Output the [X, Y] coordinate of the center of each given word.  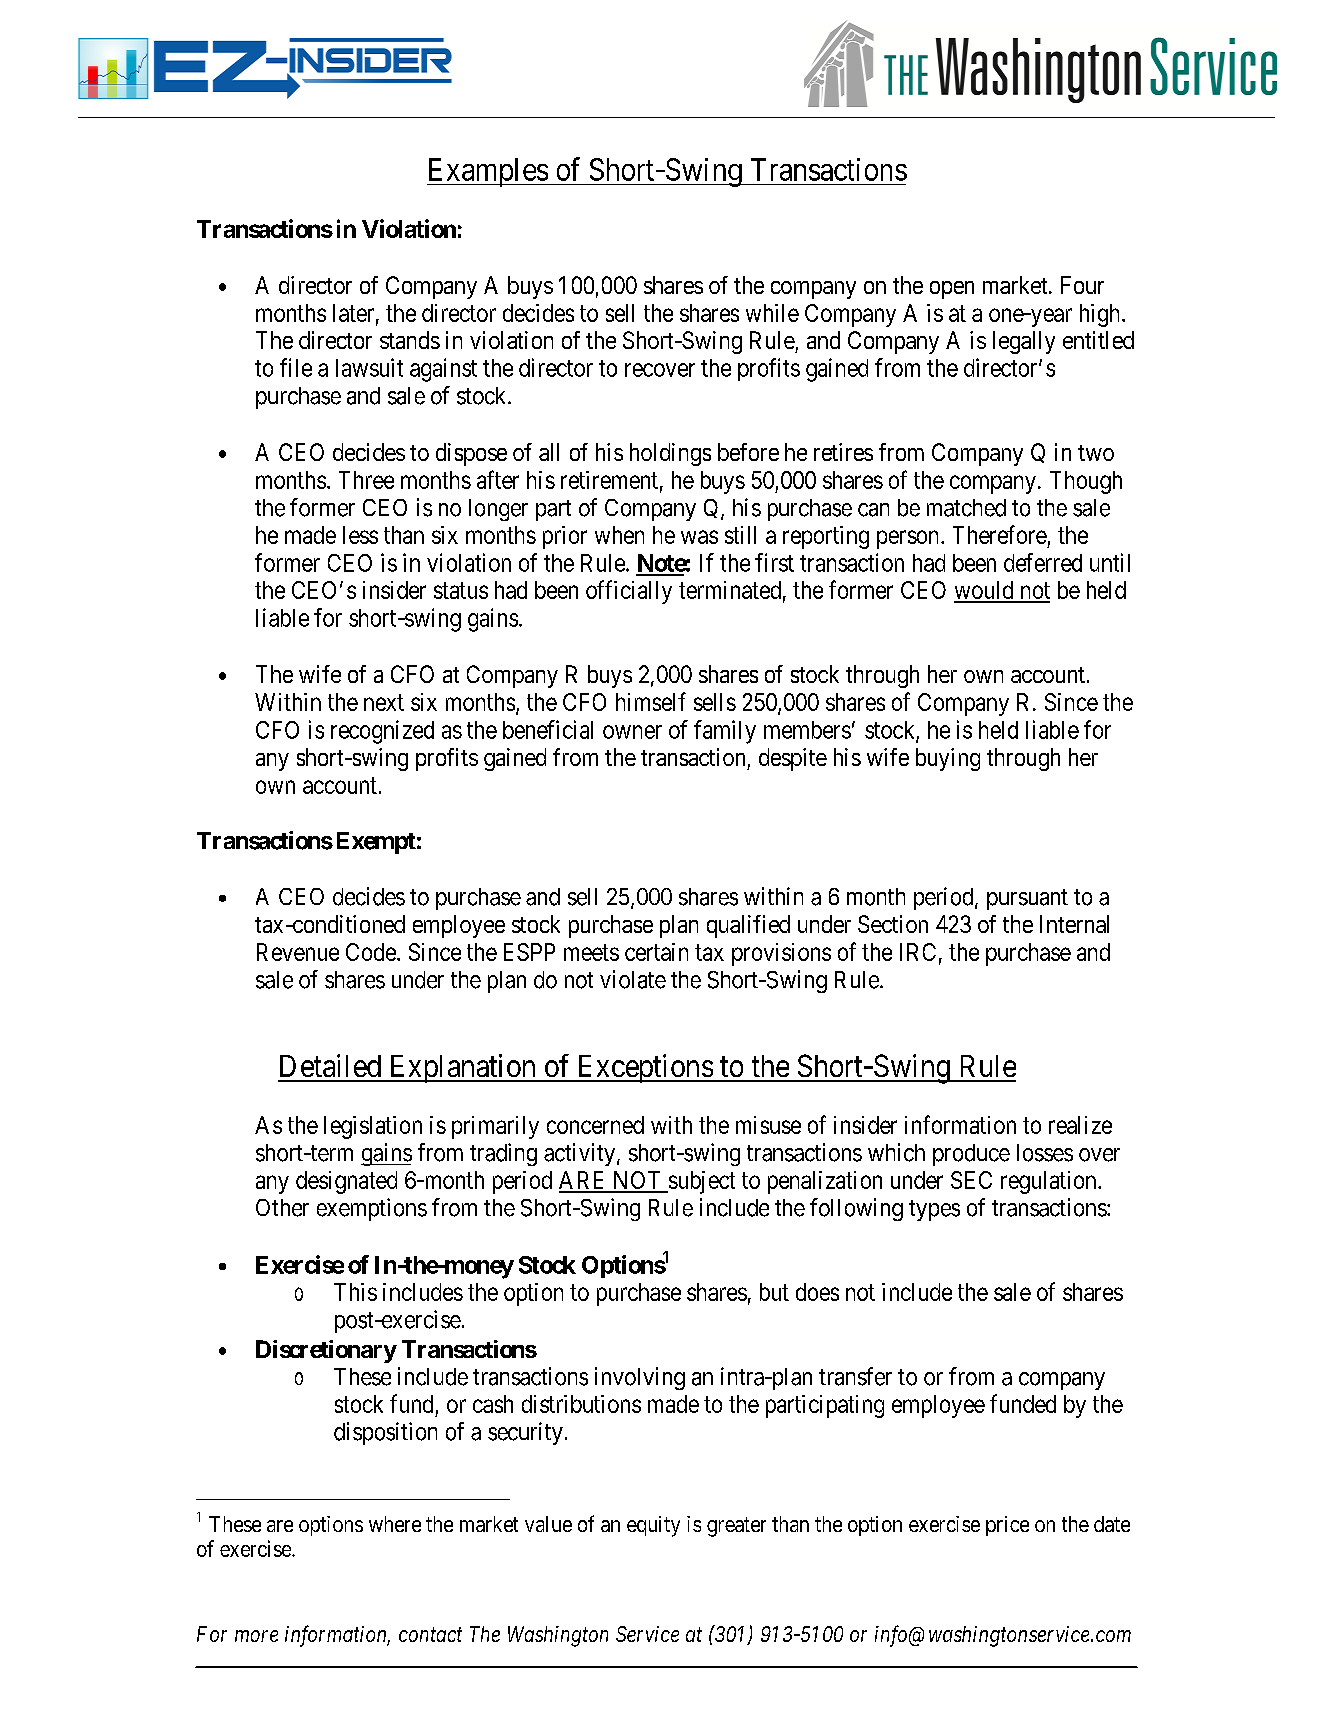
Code [371, 952]
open [952, 290]
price [1007, 1526]
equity [653, 1526]
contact [430, 1635]
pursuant [1027, 899]
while [772, 313]
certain [656, 952]
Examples [488, 172]
